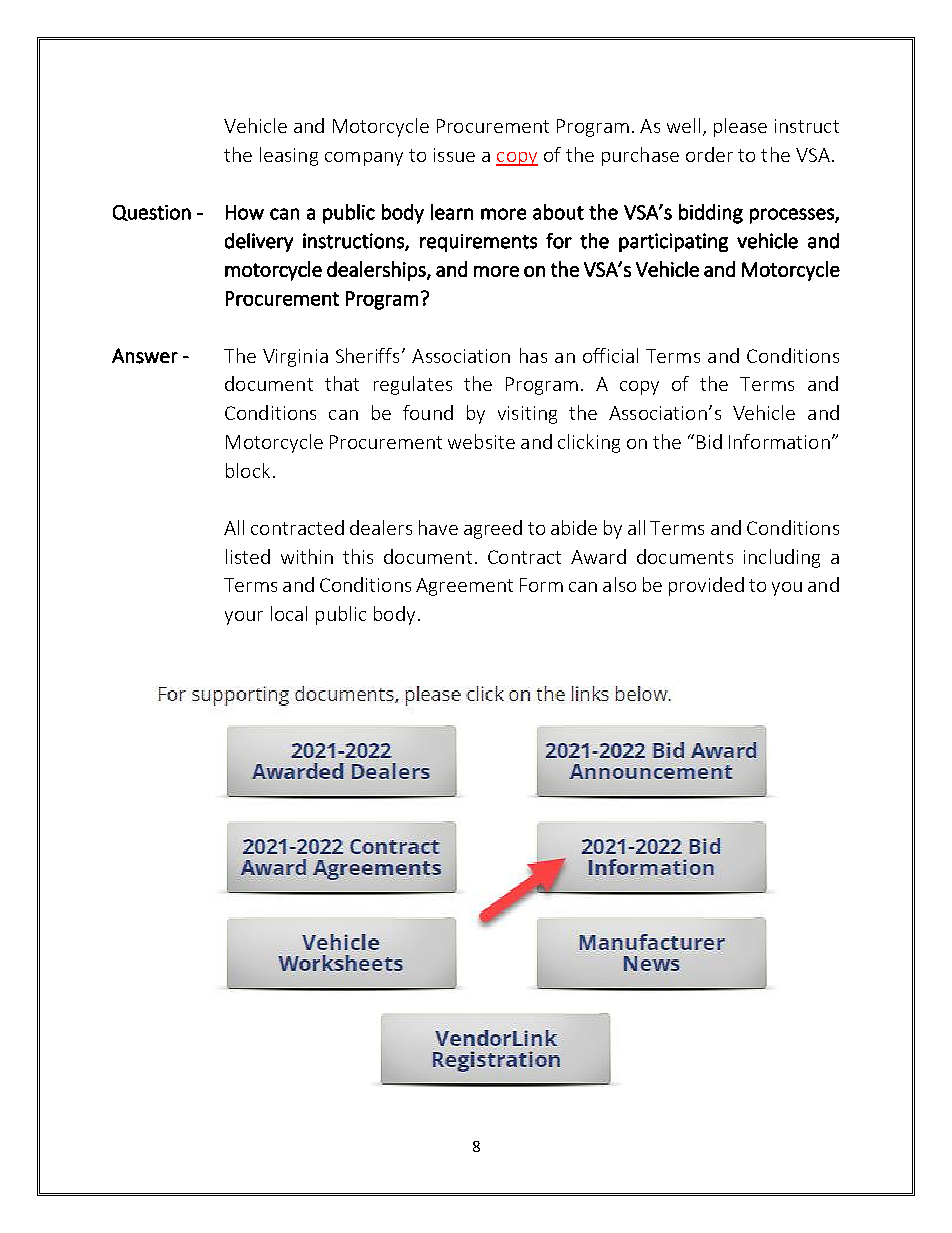 This screenshot has width=952, height=1233. What do you see at coordinates (709, 154) in the screenshot?
I see `order` at bounding box center [709, 154].
